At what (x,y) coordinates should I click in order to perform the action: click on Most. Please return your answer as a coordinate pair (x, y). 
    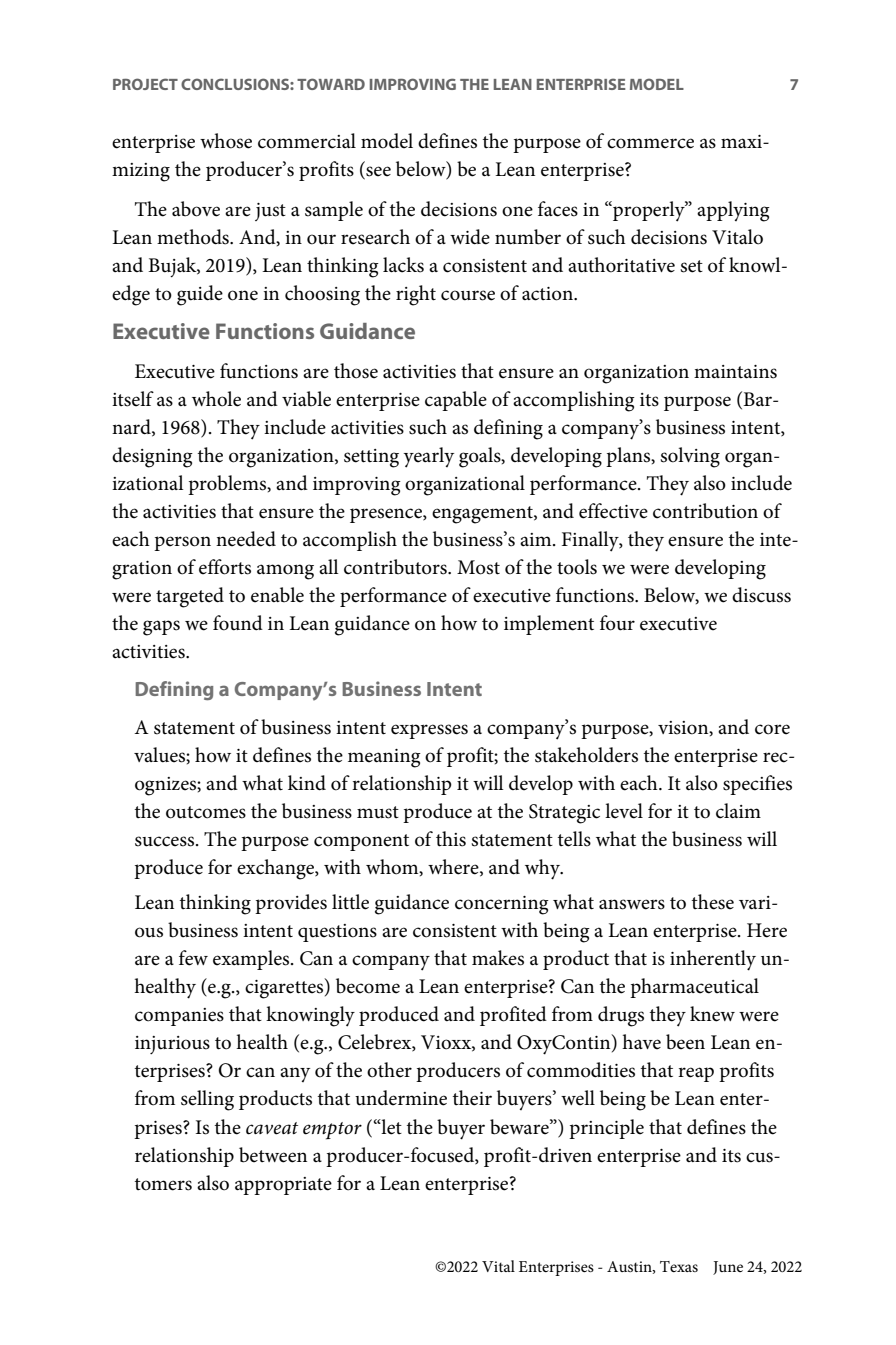
    Looking at the image, I should click on (478, 567).
